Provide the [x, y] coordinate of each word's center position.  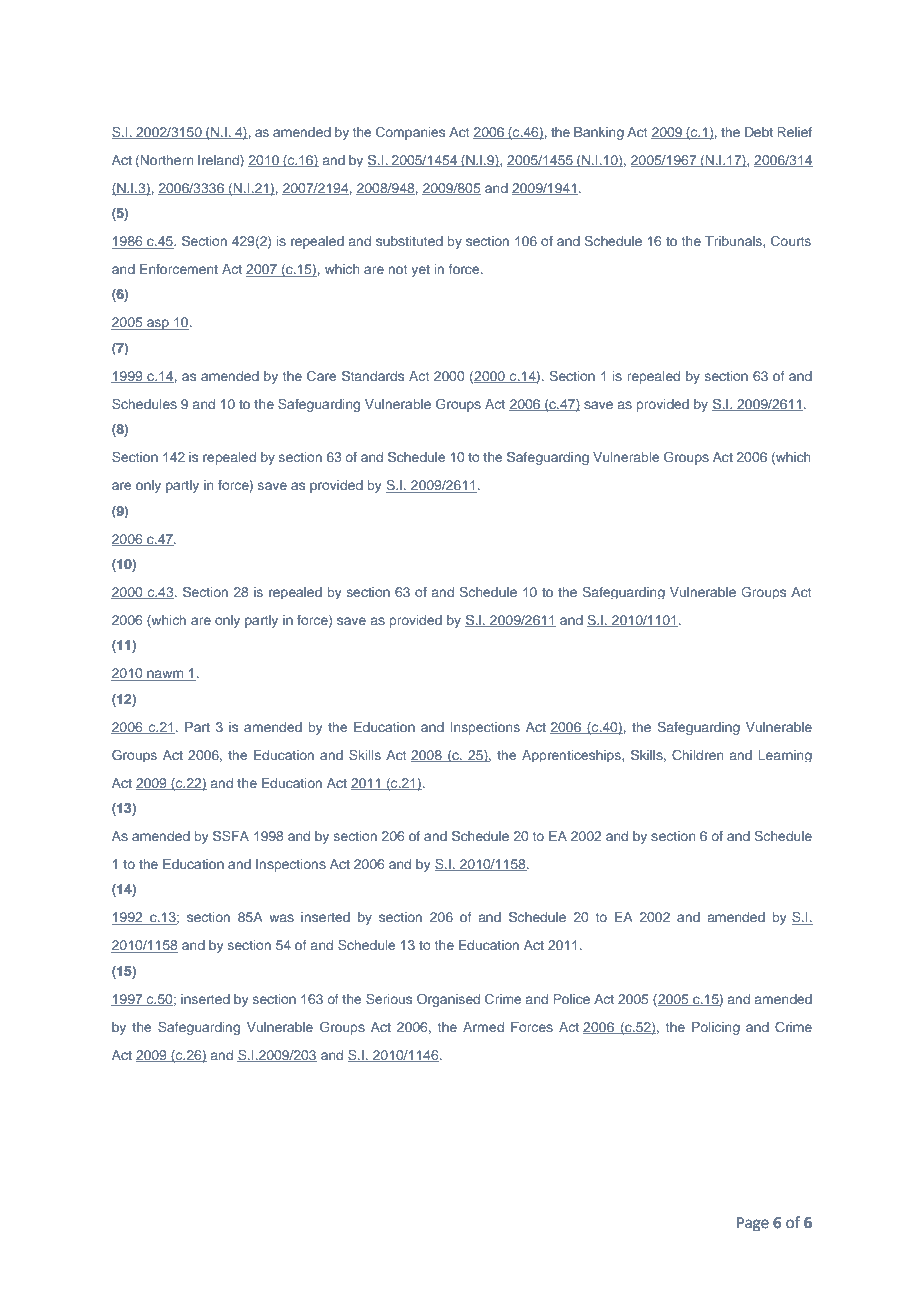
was [281, 918]
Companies [410, 133]
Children [698, 754]
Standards [373, 375]
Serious [389, 998]
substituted [409, 241]
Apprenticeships [572, 756]
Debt [759, 132]
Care [321, 376]
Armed [483, 1027]
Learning [785, 756]
